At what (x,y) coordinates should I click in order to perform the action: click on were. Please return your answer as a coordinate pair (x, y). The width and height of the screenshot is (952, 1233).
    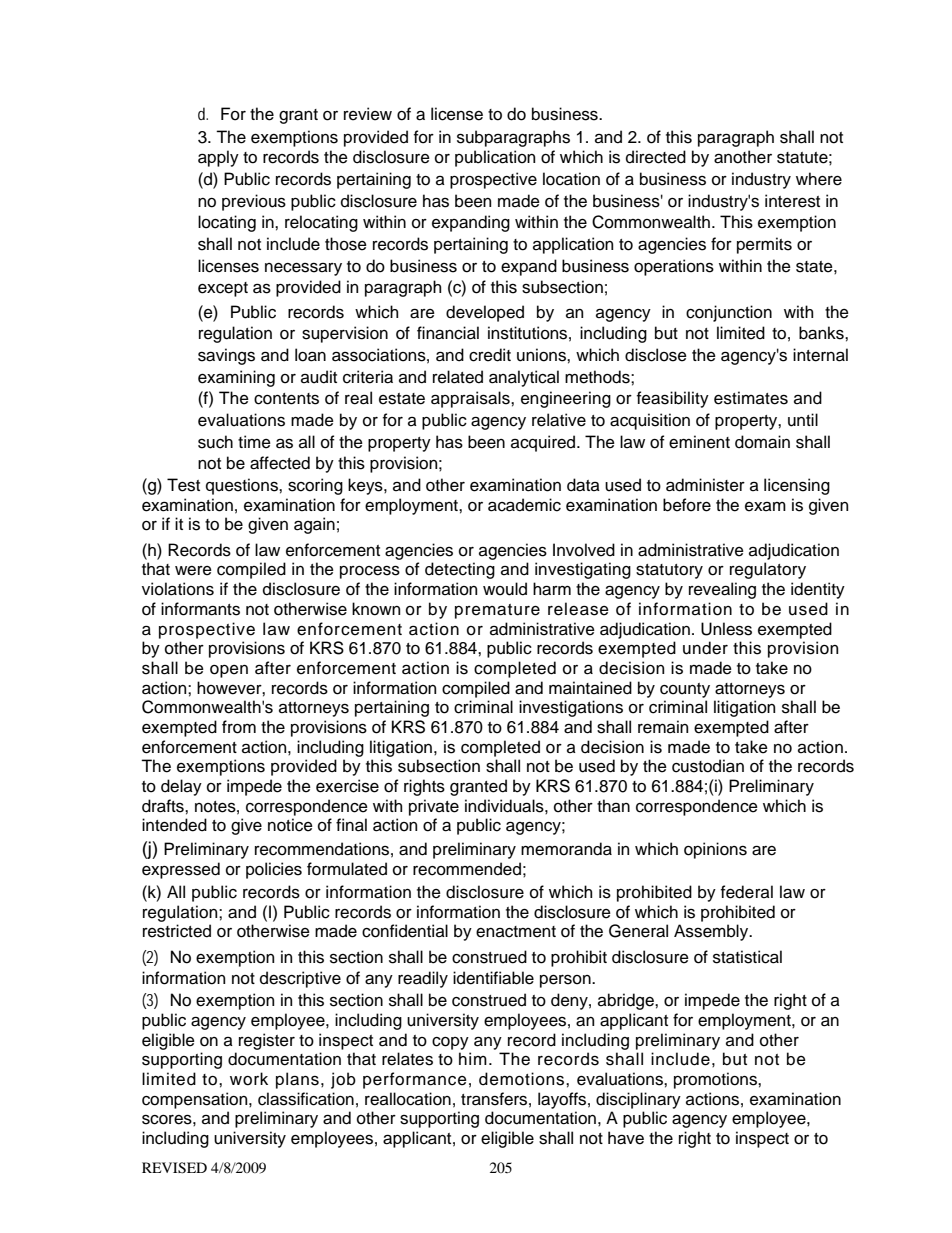
    Looking at the image, I should click on (193, 571).
